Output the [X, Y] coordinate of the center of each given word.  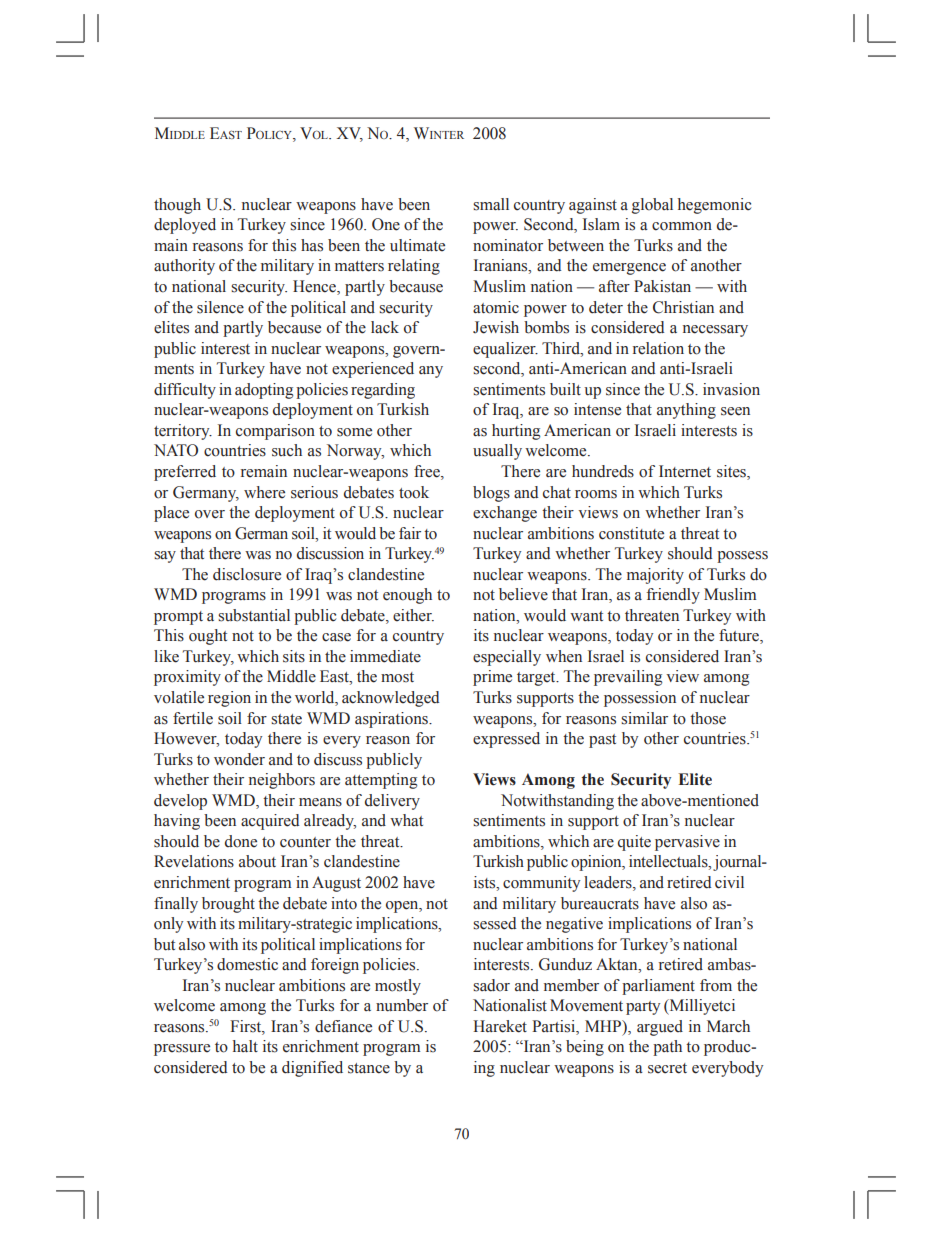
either [413, 615]
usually [497, 452]
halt [245, 1046]
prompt [178, 618]
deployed [185, 226]
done [241, 841]
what [406, 820]
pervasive [687, 843]
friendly [673, 596]
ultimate [417, 245]
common [682, 226]
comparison [275, 432]
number [402, 1005]
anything [686, 411]
